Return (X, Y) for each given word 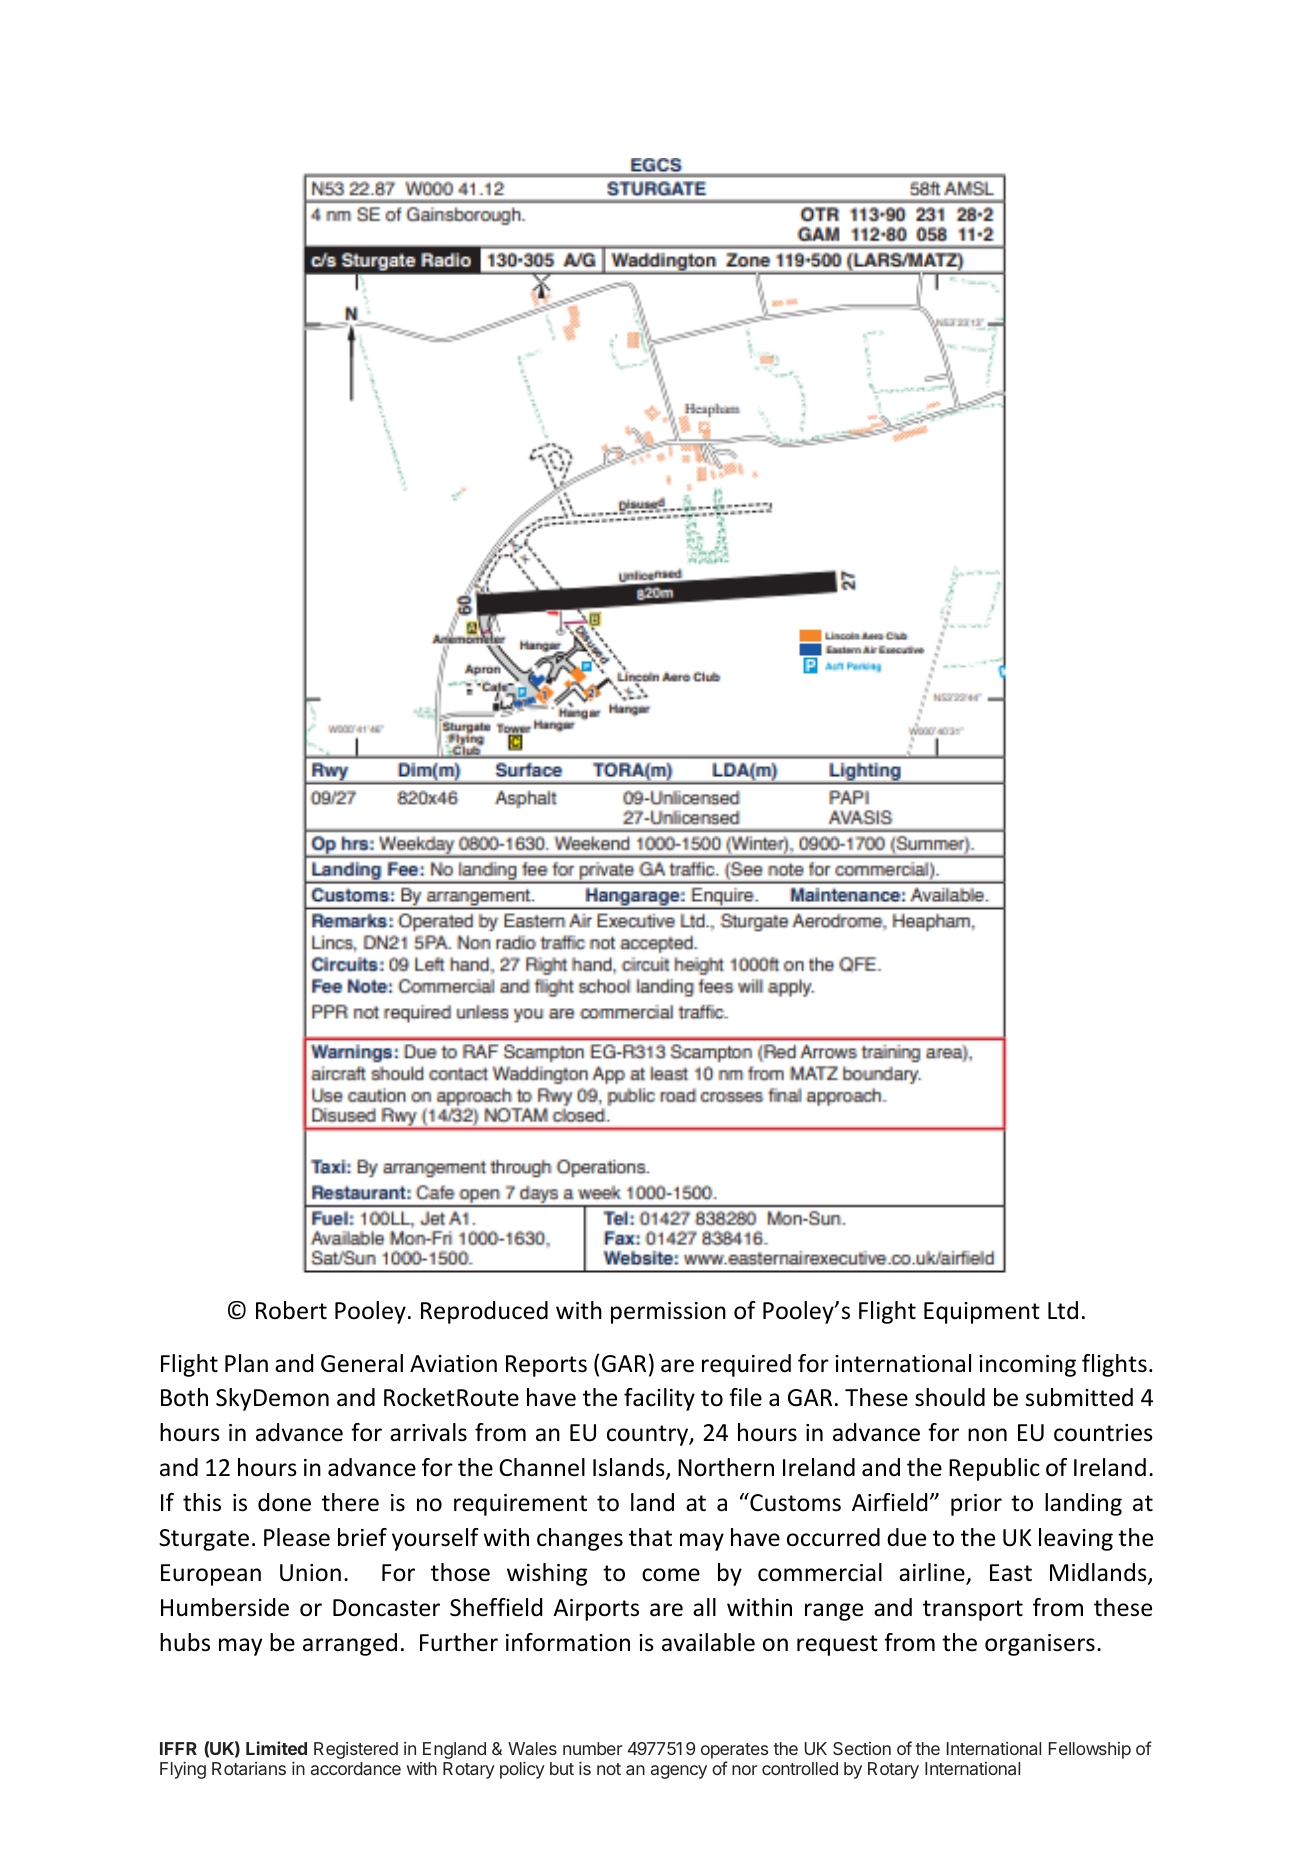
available (708, 1642)
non (987, 1435)
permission (668, 1313)
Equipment (982, 1313)
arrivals (428, 1432)
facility (659, 1399)
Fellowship (1090, 1750)
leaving (1076, 1539)
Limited (276, 1748)
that (650, 1537)
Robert (291, 1310)
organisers (1040, 1645)
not (609, 1769)
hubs (185, 1642)
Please (297, 1537)
